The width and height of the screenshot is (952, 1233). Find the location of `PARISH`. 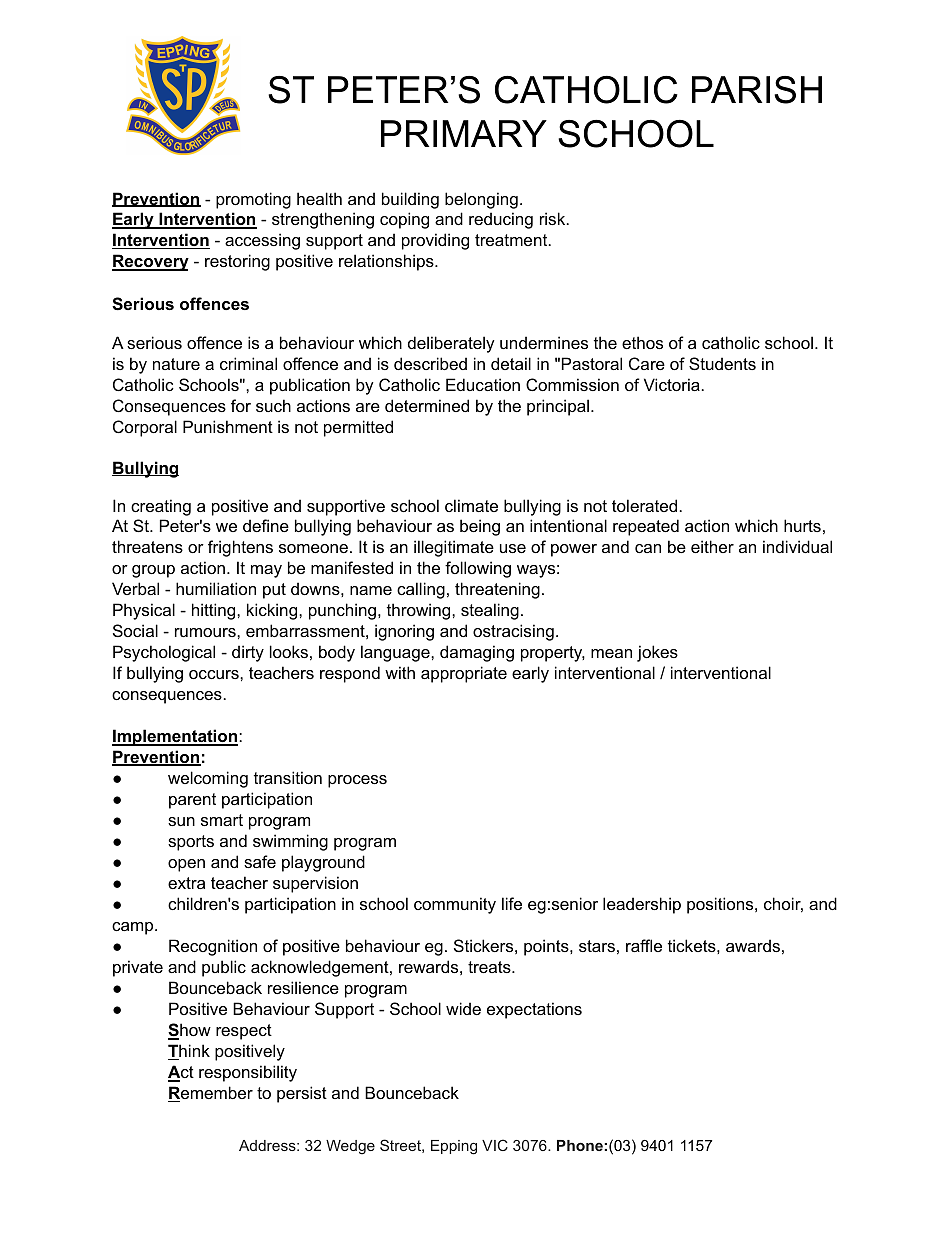

PARISH is located at coordinates (757, 90).
